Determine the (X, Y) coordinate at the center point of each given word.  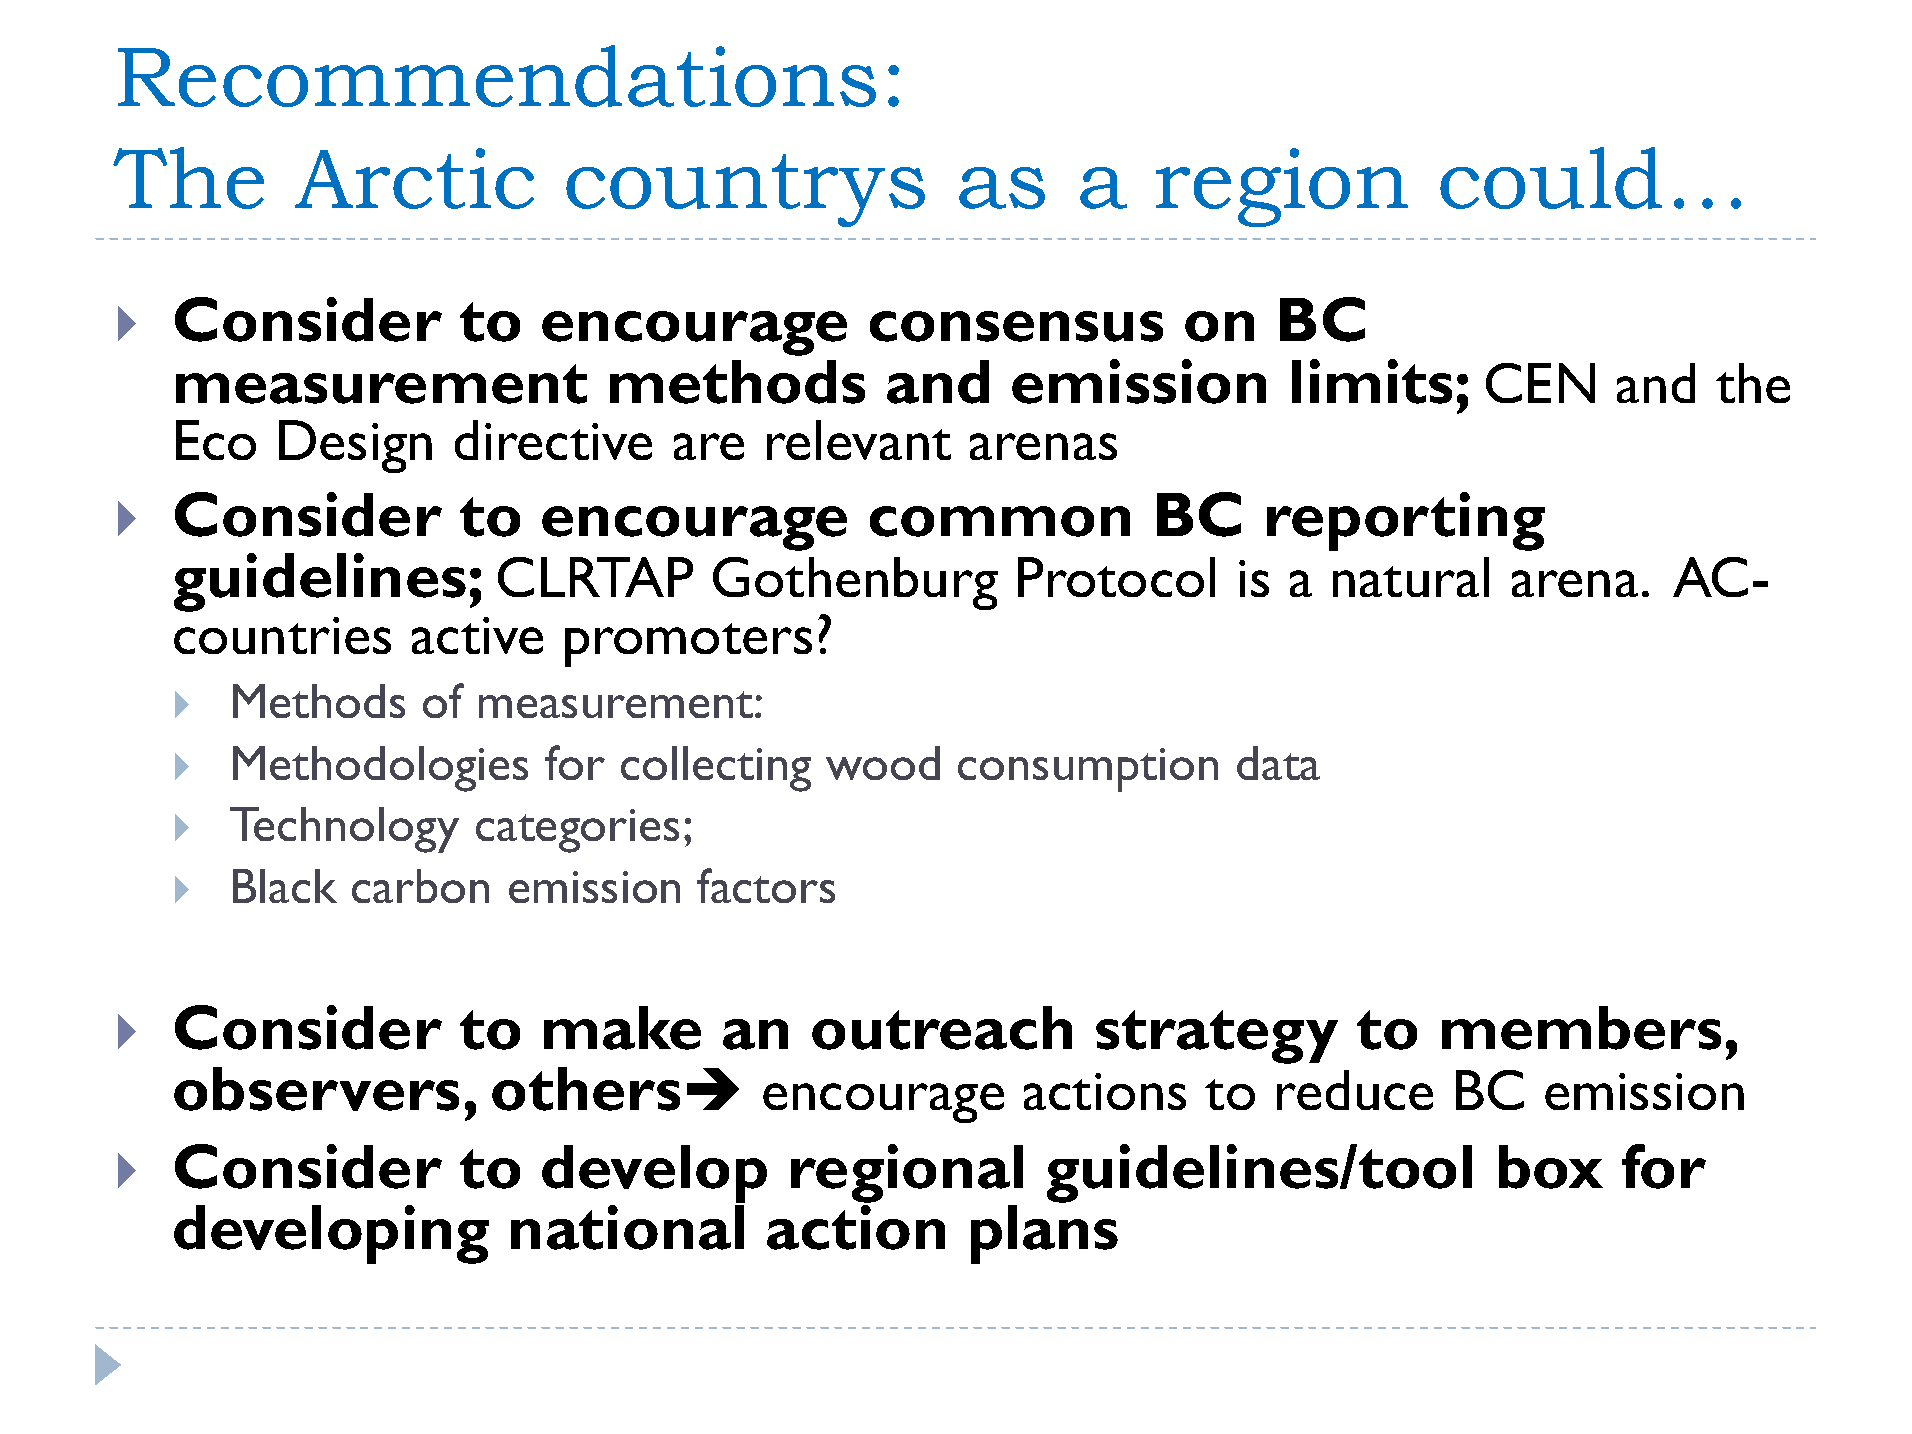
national (627, 1227)
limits (1372, 381)
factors (766, 885)
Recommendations (497, 76)
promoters (688, 645)
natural (1411, 577)
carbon (420, 886)
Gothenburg (855, 583)
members (1581, 1028)
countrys (745, 190)
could (1551, 178)
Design (355, 446)
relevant (859, 440)
